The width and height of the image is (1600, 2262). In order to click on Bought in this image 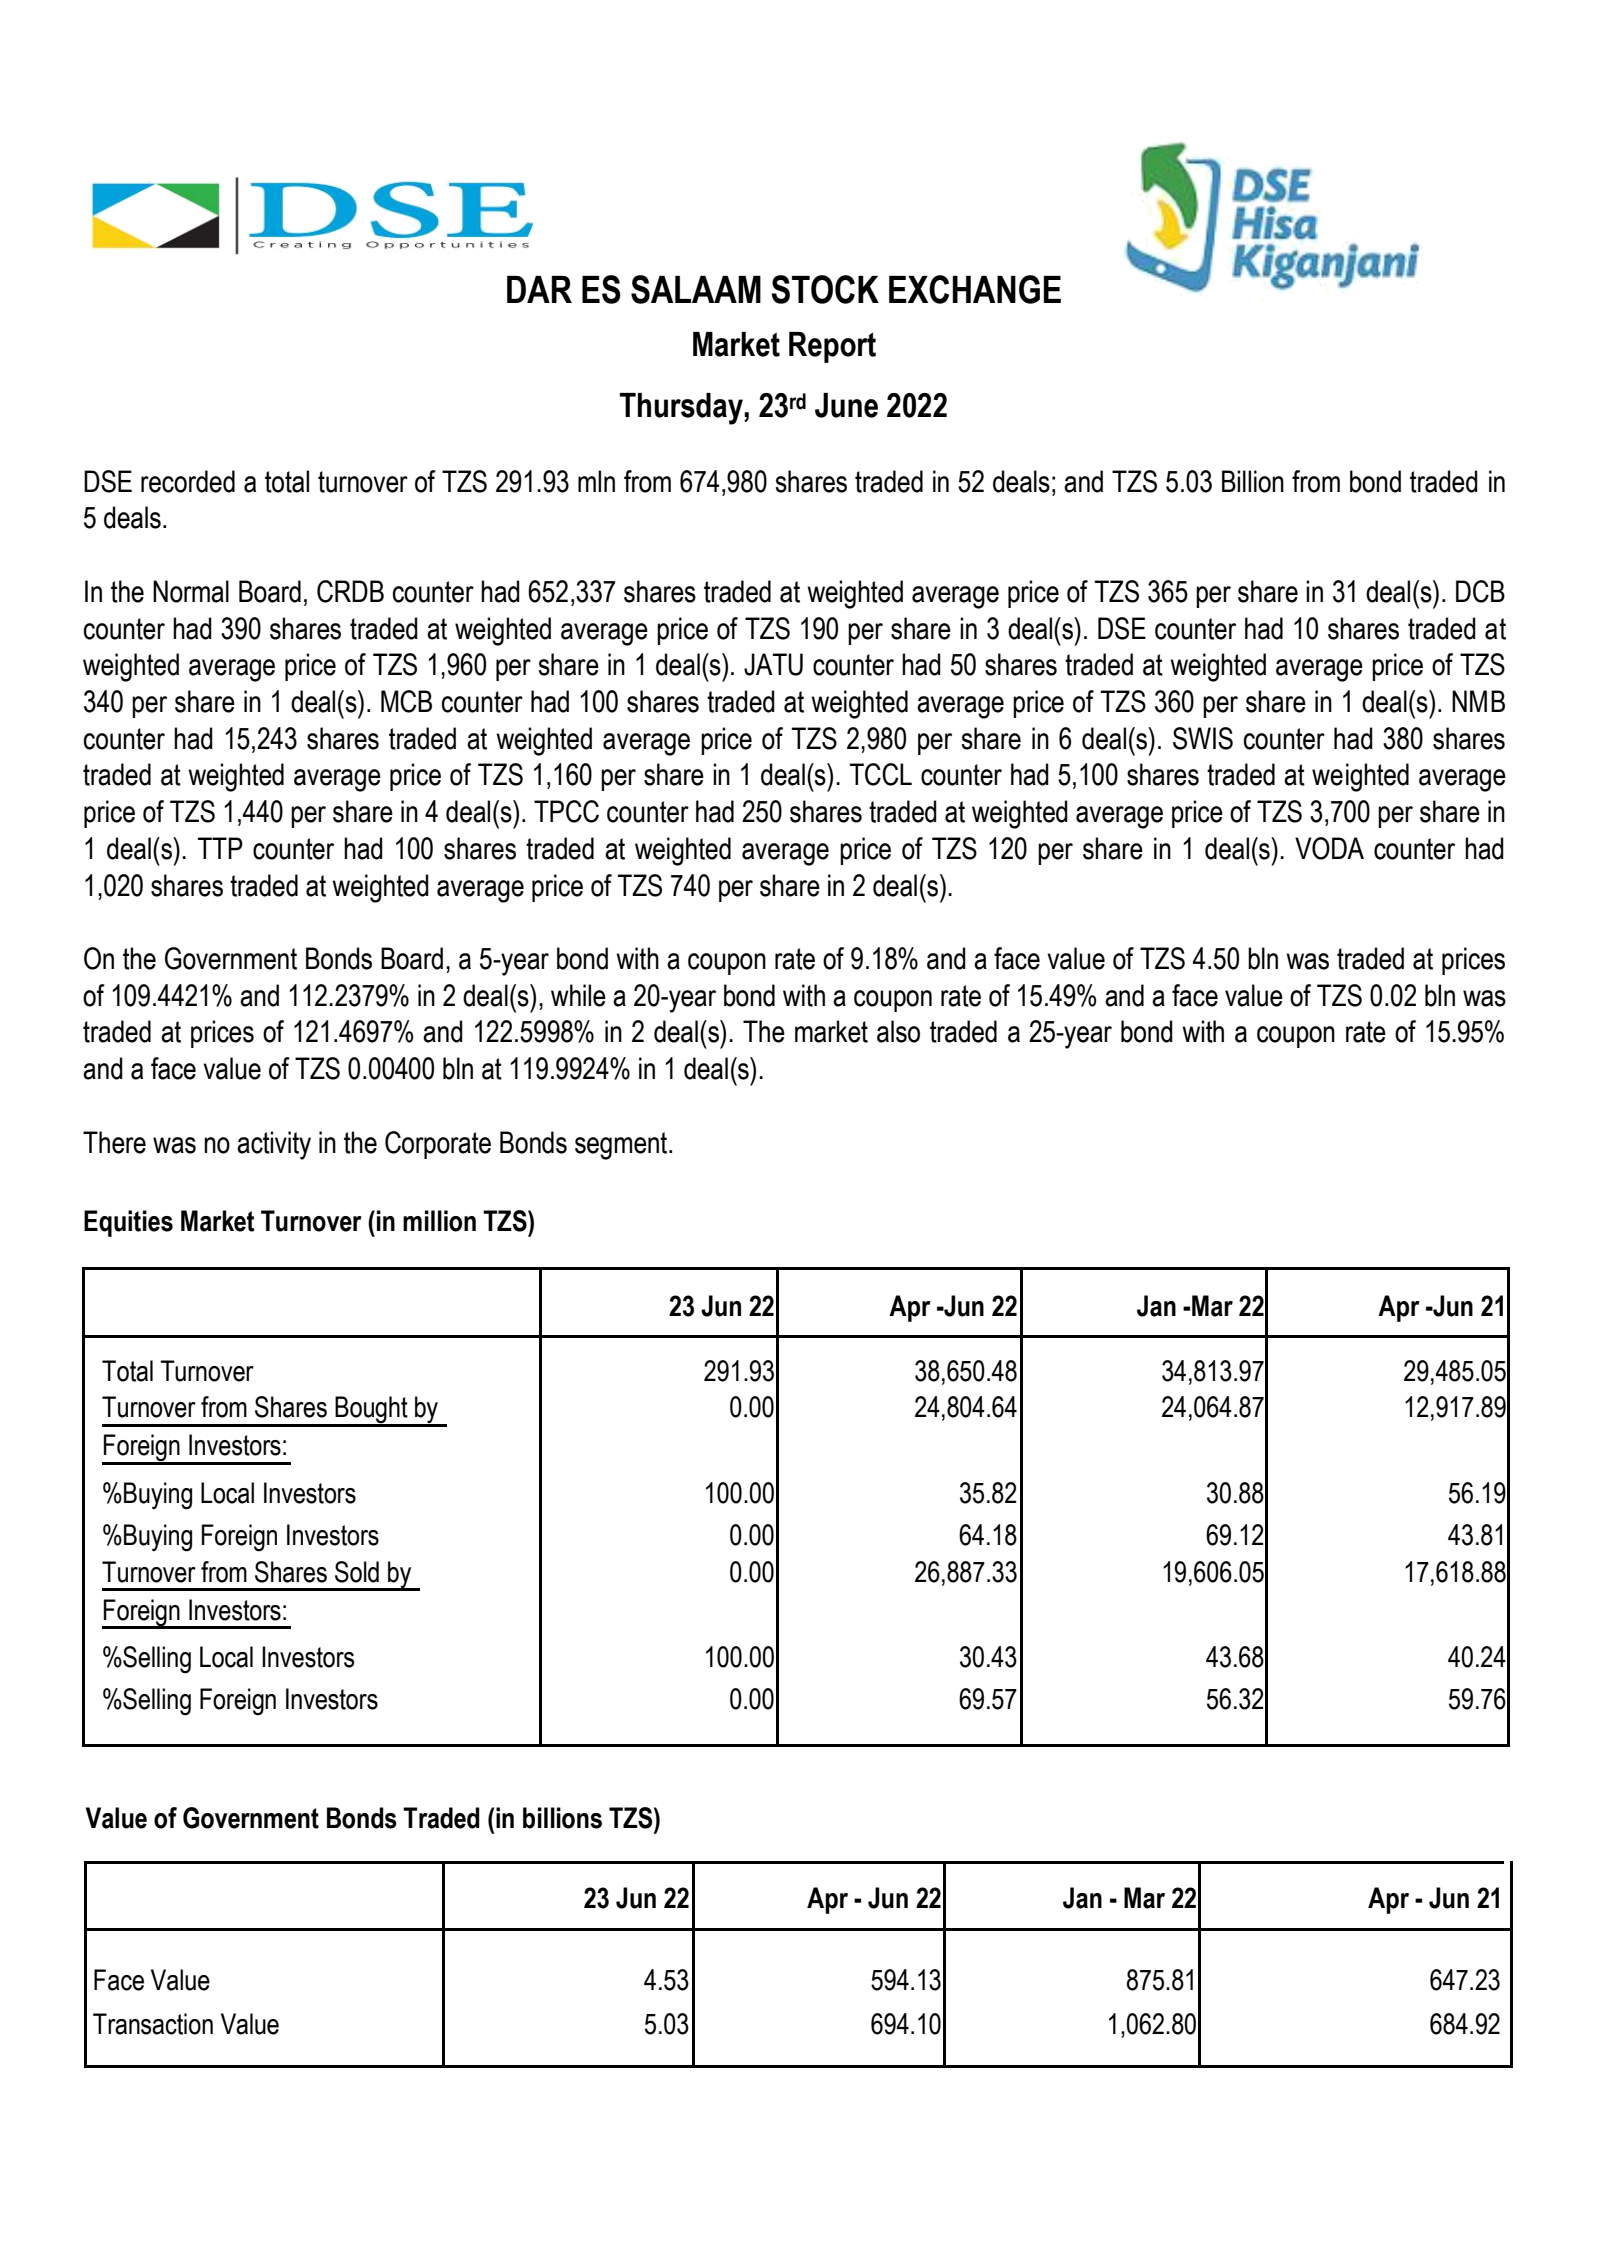, I will do `click(372, 1411)`.
